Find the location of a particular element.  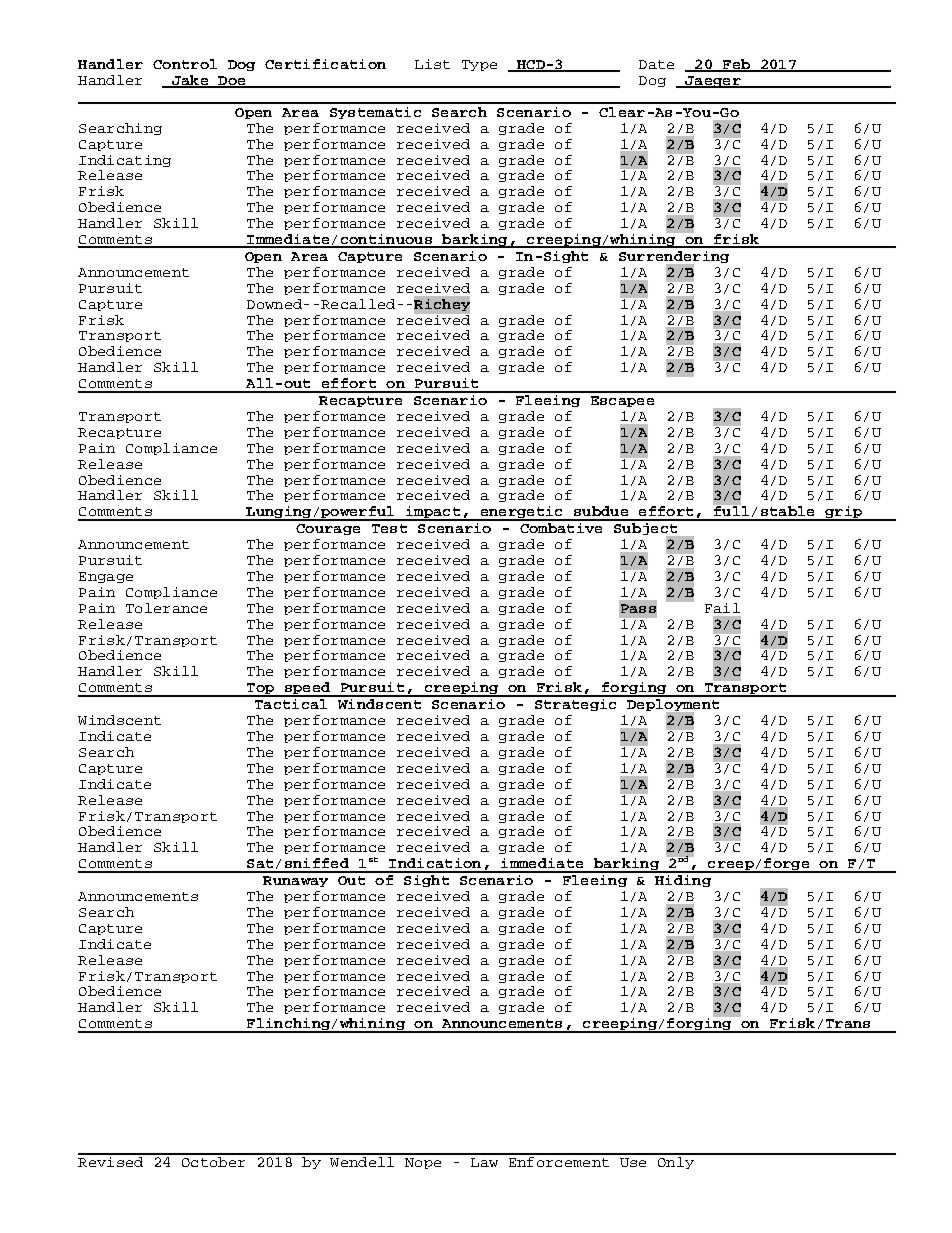

grip is located at coordinates (843, 513).
